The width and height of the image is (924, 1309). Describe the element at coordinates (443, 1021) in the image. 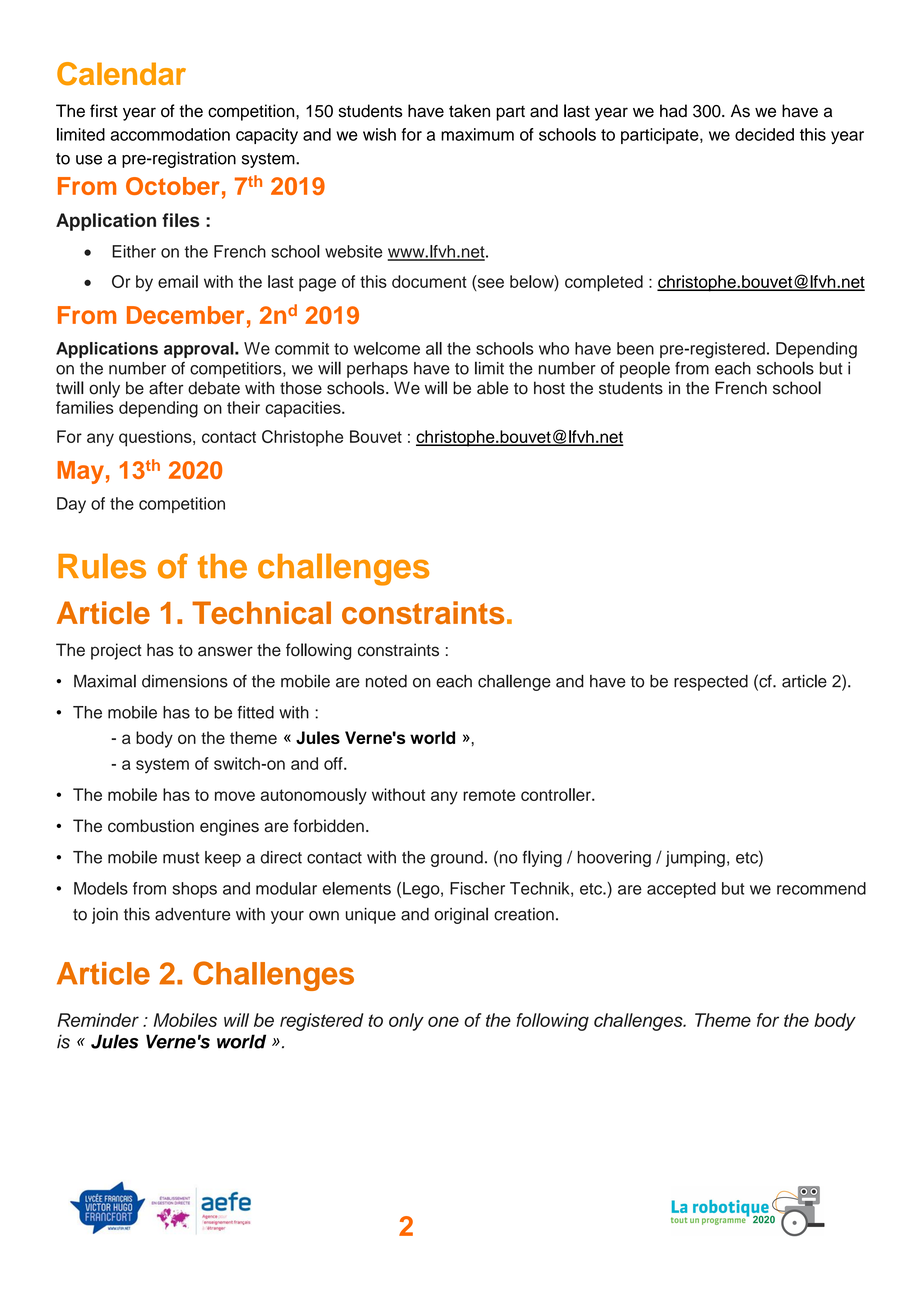

I see `one` at that location.
